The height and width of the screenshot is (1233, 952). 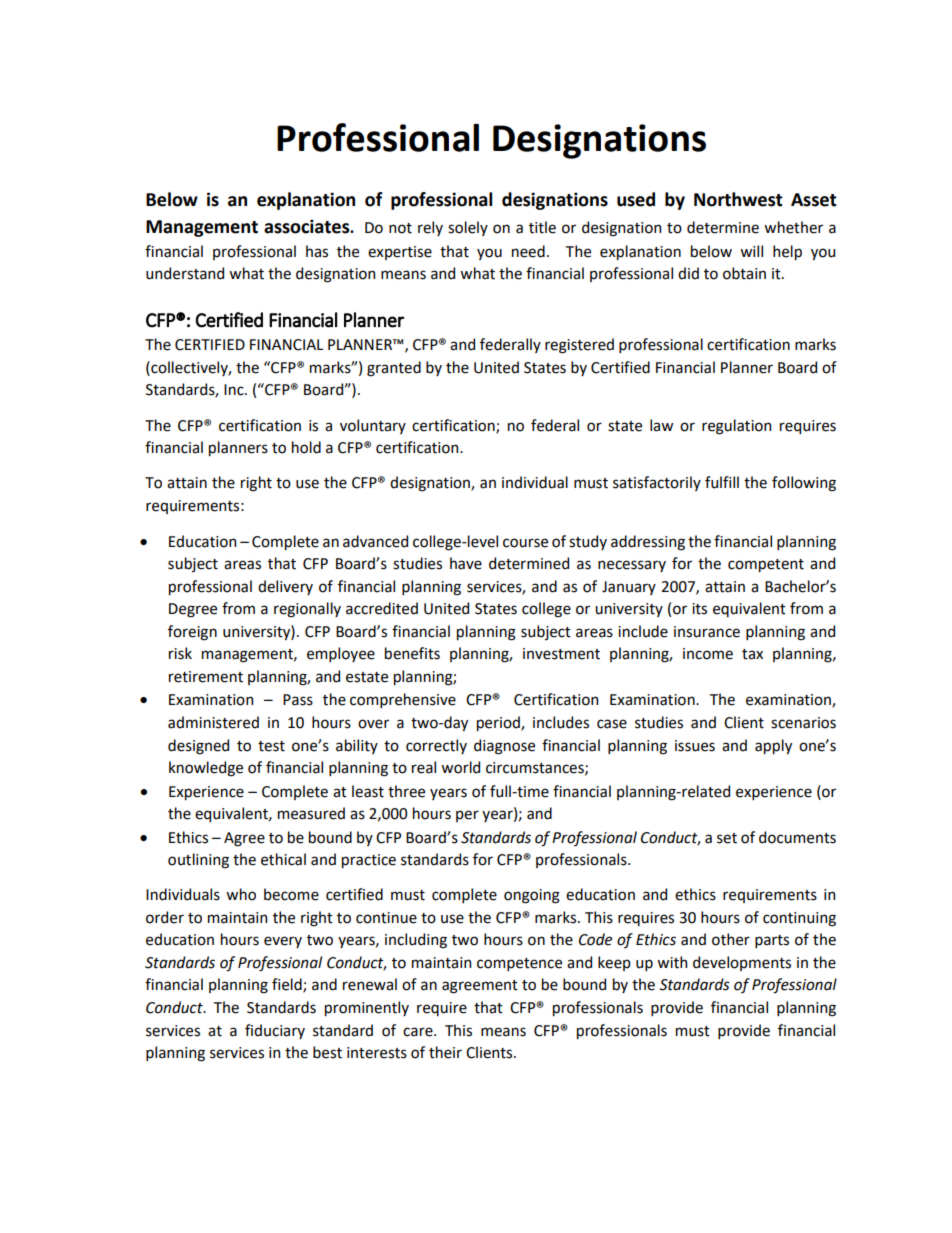 I want to click on investment, so click(x=561, y=654).
